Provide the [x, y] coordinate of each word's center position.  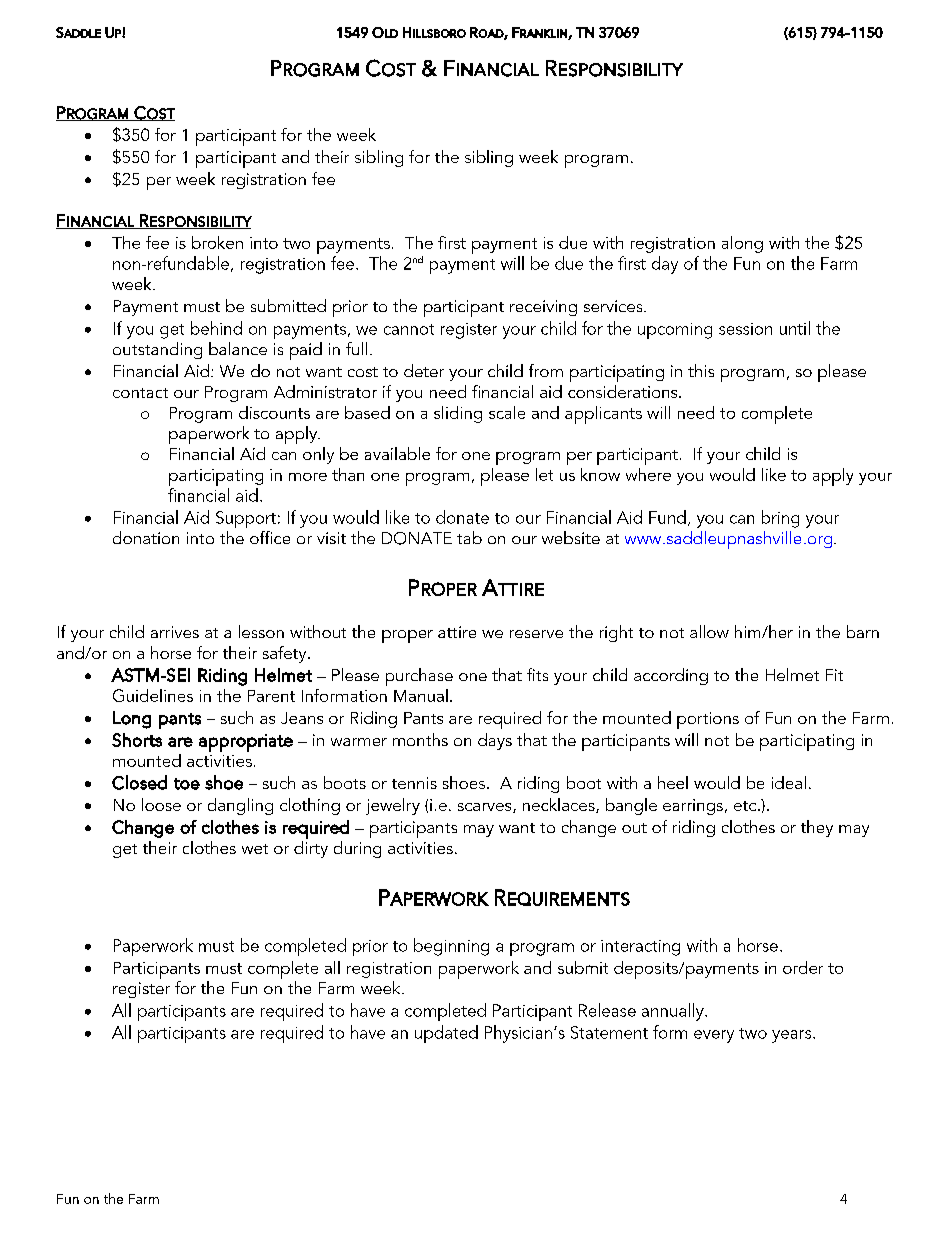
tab [469, 537]
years [793, 1036]
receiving [543, 308]
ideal [789, 782]
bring [780, 519]
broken [217, 242]
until [795, 328]
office [270, 537]
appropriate [246, 743]
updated [446, 1034]
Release [607, 1010]
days [495, 741]
